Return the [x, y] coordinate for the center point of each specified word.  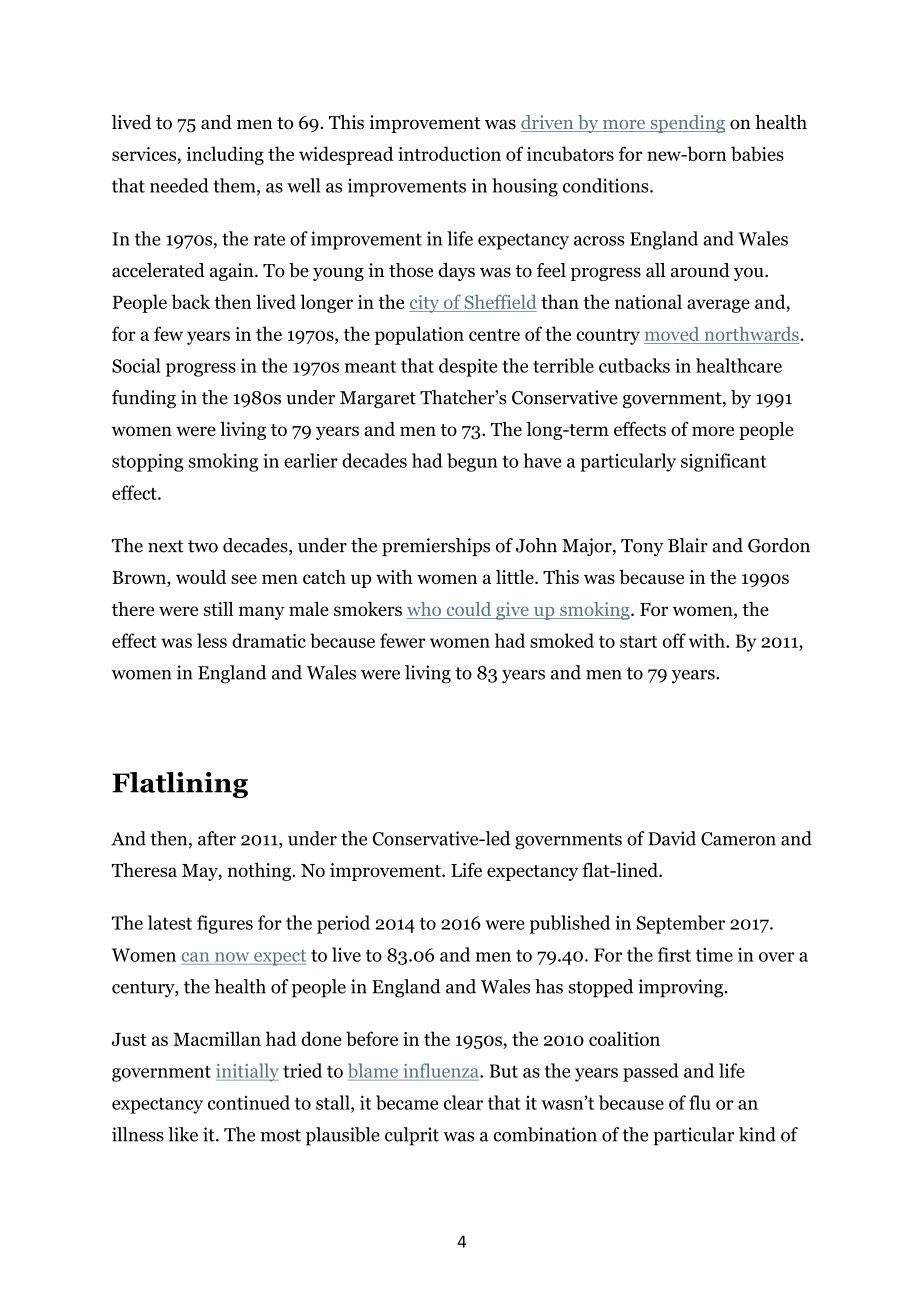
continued [249, 1102]
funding [144, 399]
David [672, 838]
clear [463, 1102]
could [469, 610]
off [674, 640]
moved [672, 334]
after [217, 838]
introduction [449, 153]
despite [468, 367]
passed [651, 1072]
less [212, 640]
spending [686, 124]
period [343, 924]
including [225, 155]
